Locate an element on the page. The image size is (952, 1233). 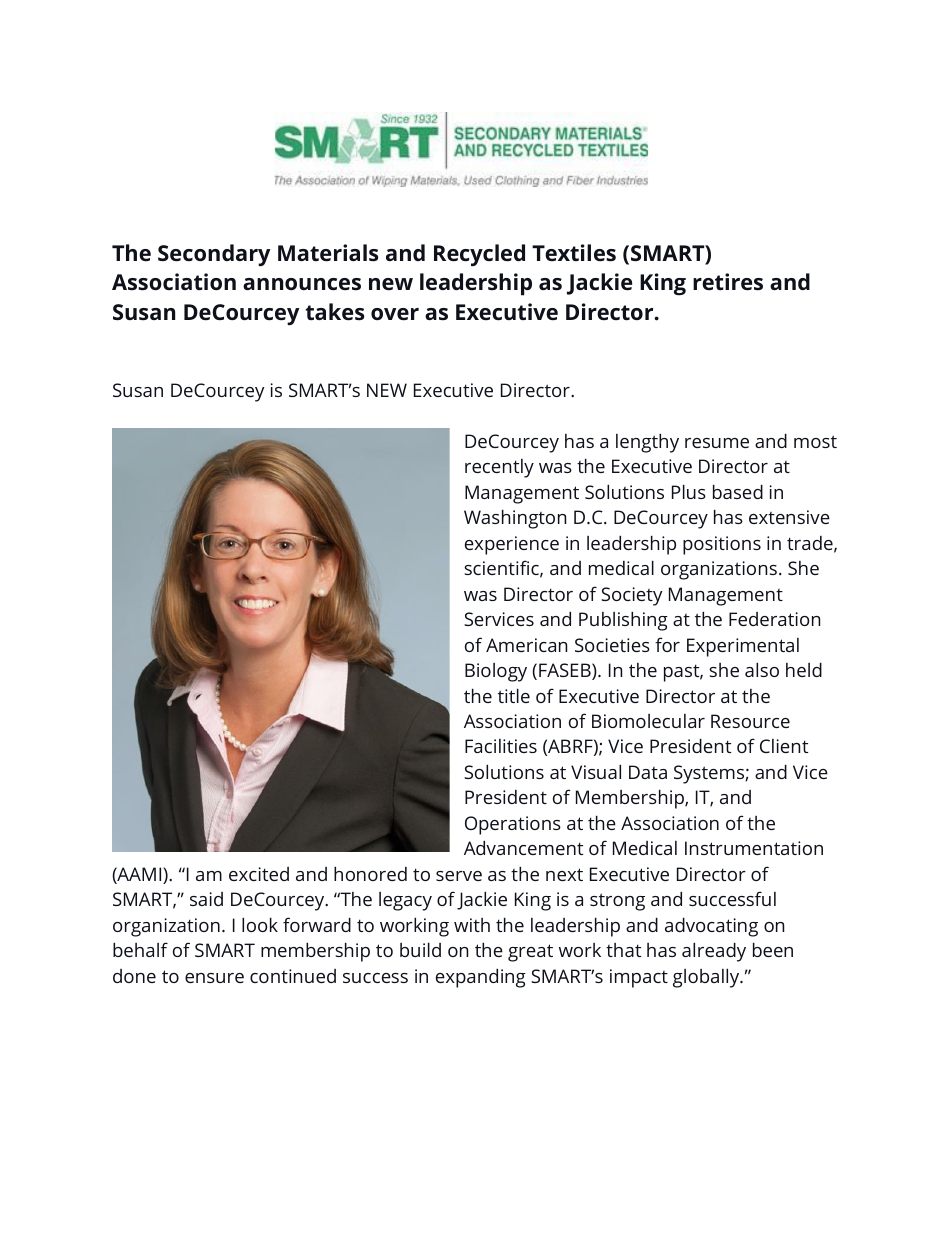
expanding is located at coordinates (481, 978).
